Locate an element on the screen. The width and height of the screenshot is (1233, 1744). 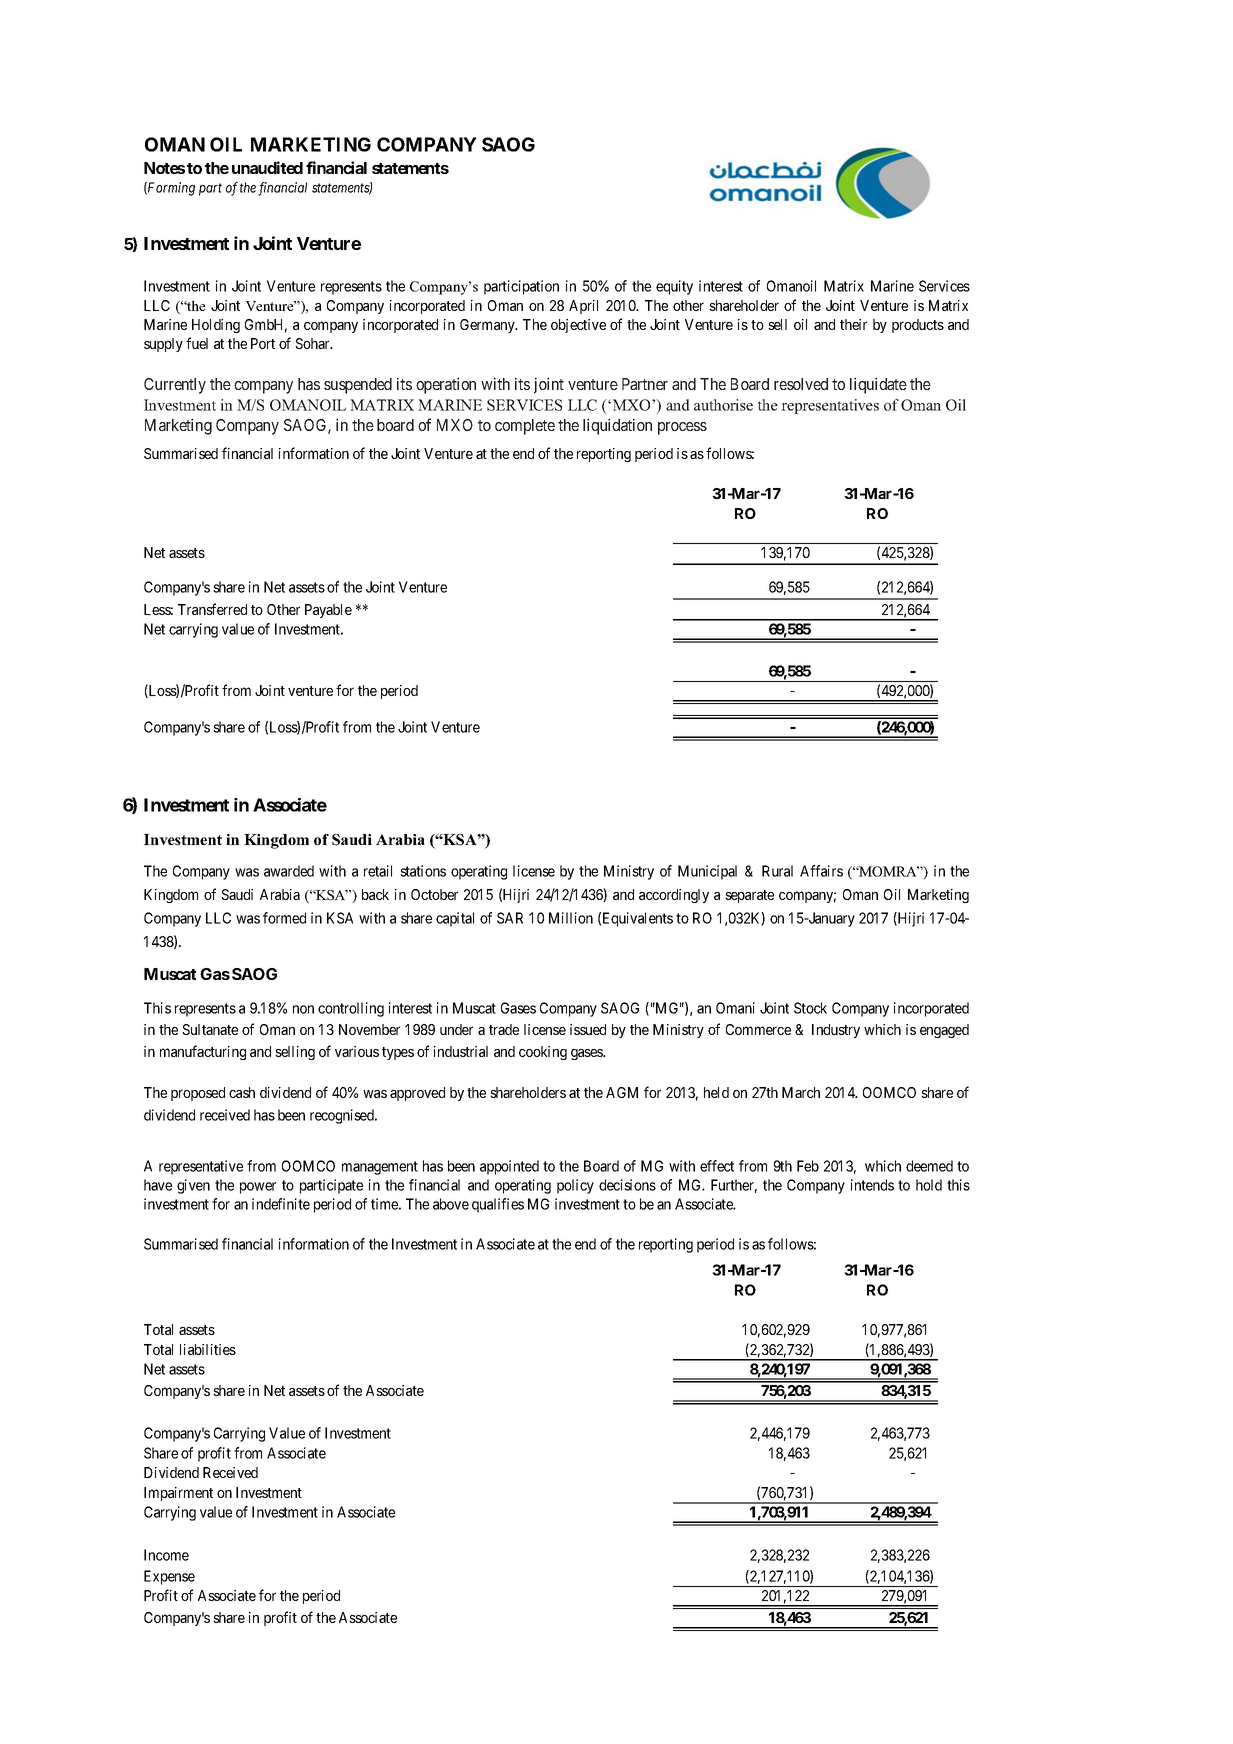
objective is located at coordinates (578, 326).
